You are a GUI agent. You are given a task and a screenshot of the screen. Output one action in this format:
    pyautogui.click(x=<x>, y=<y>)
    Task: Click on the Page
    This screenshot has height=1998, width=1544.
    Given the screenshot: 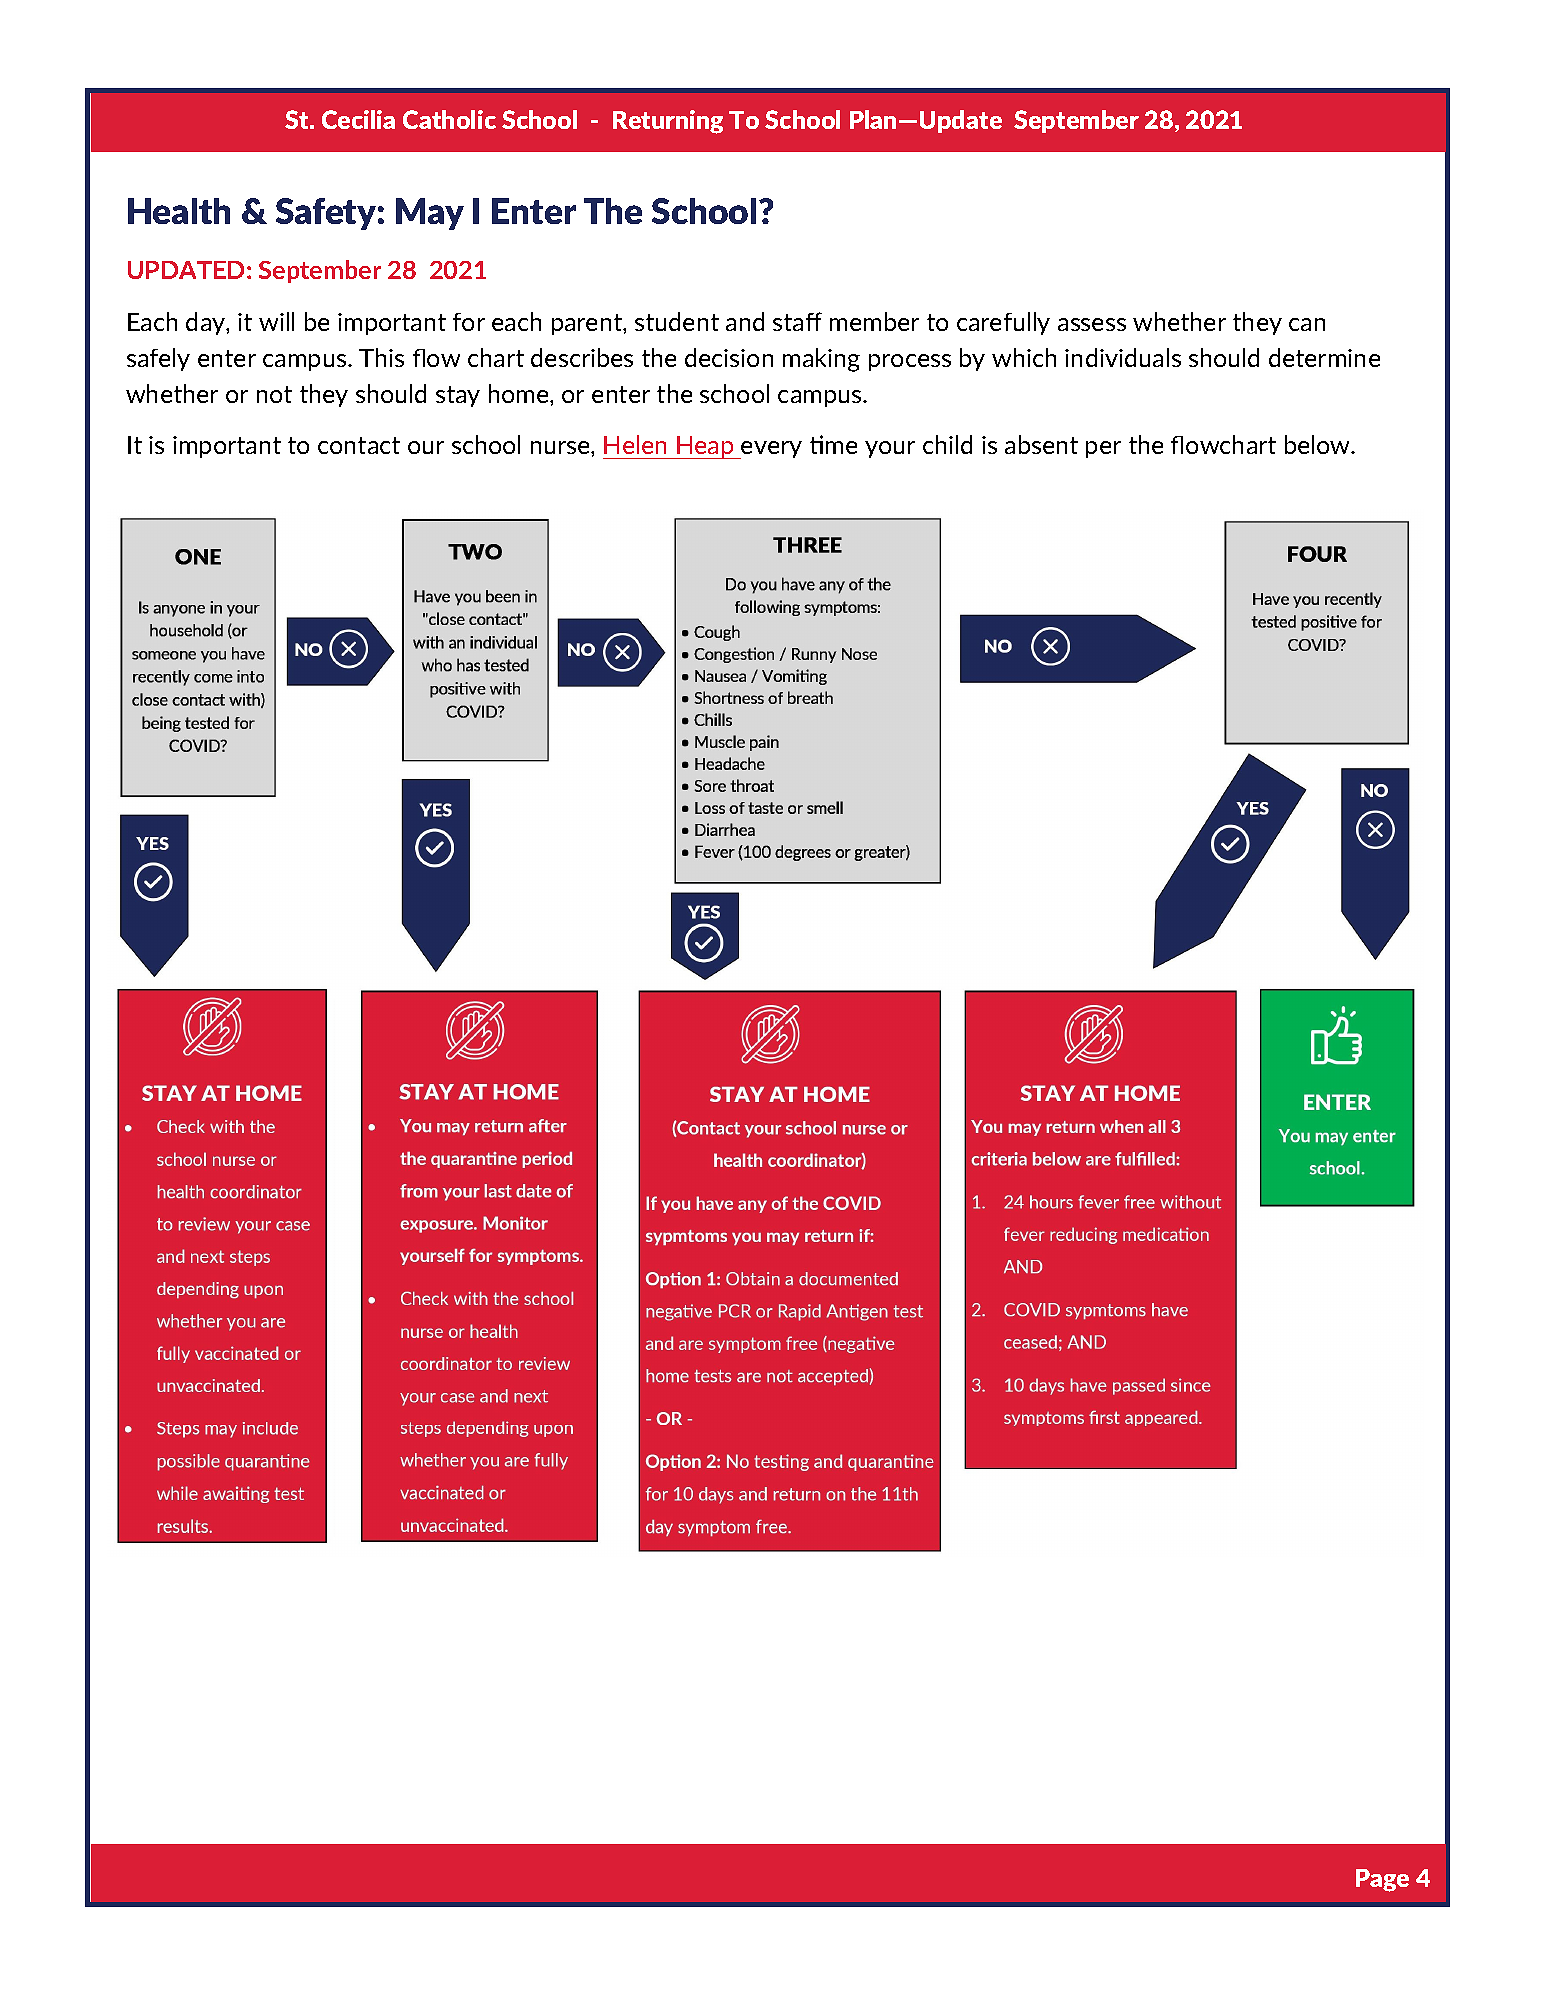 What is the action you would take?
    pyautogui.click(x=1382, y=1880)
